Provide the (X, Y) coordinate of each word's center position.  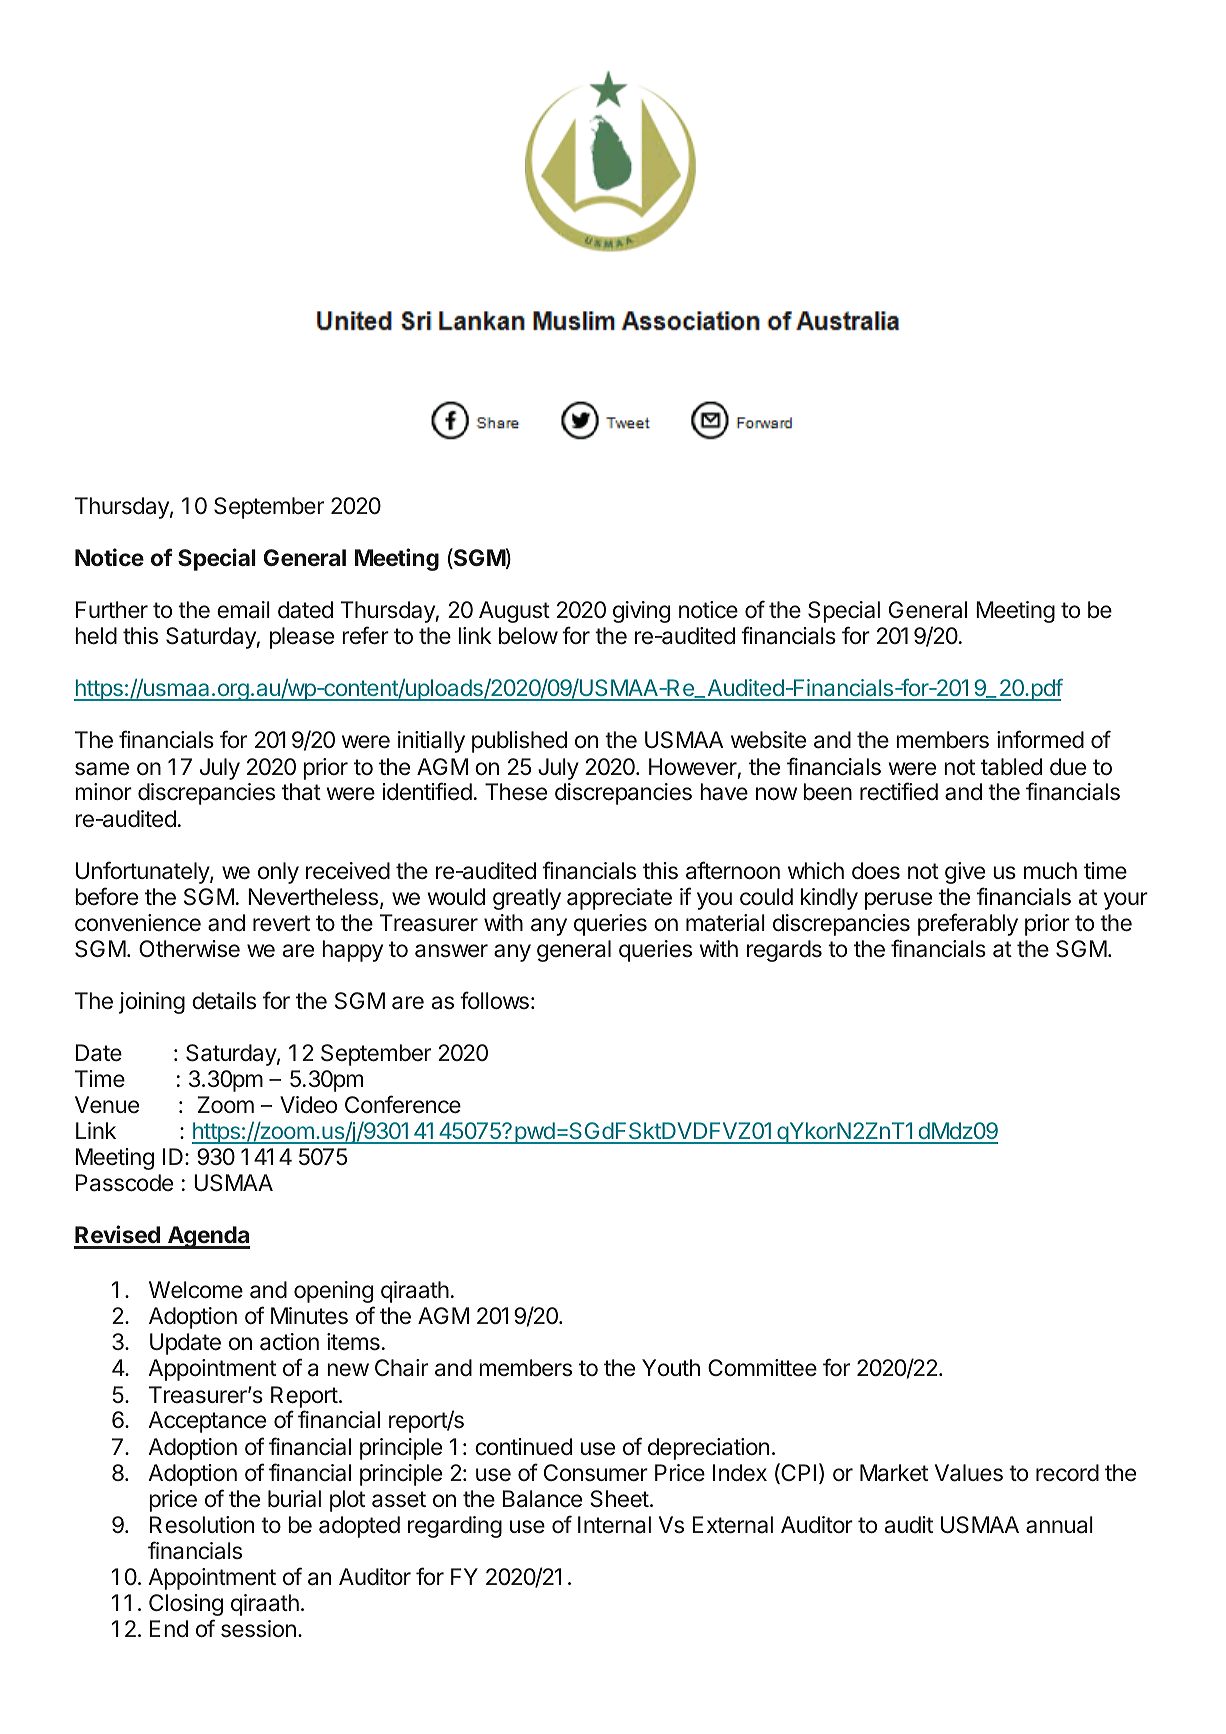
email (243, 610)
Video (308, 1105)
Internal (614, 1525)
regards (784, 951)
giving (641, 612)
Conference (403, 1104)
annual (1059, 1525)
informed (1040, 739)
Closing (186, 1605)
